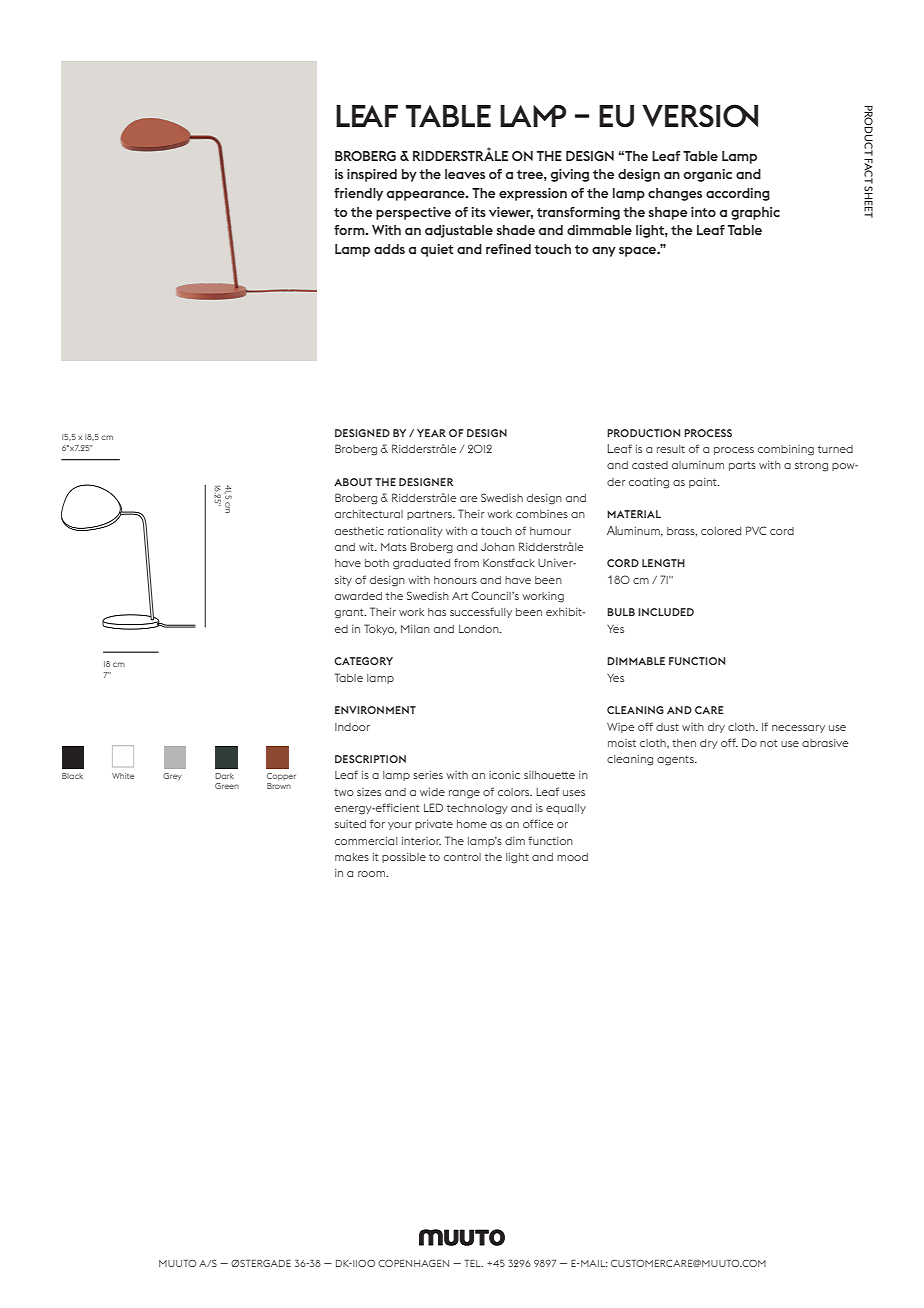 The height and width of the page is (1308, 924). Describe the element at coordinates (768, 743) in the page. I see `not` at that location.
